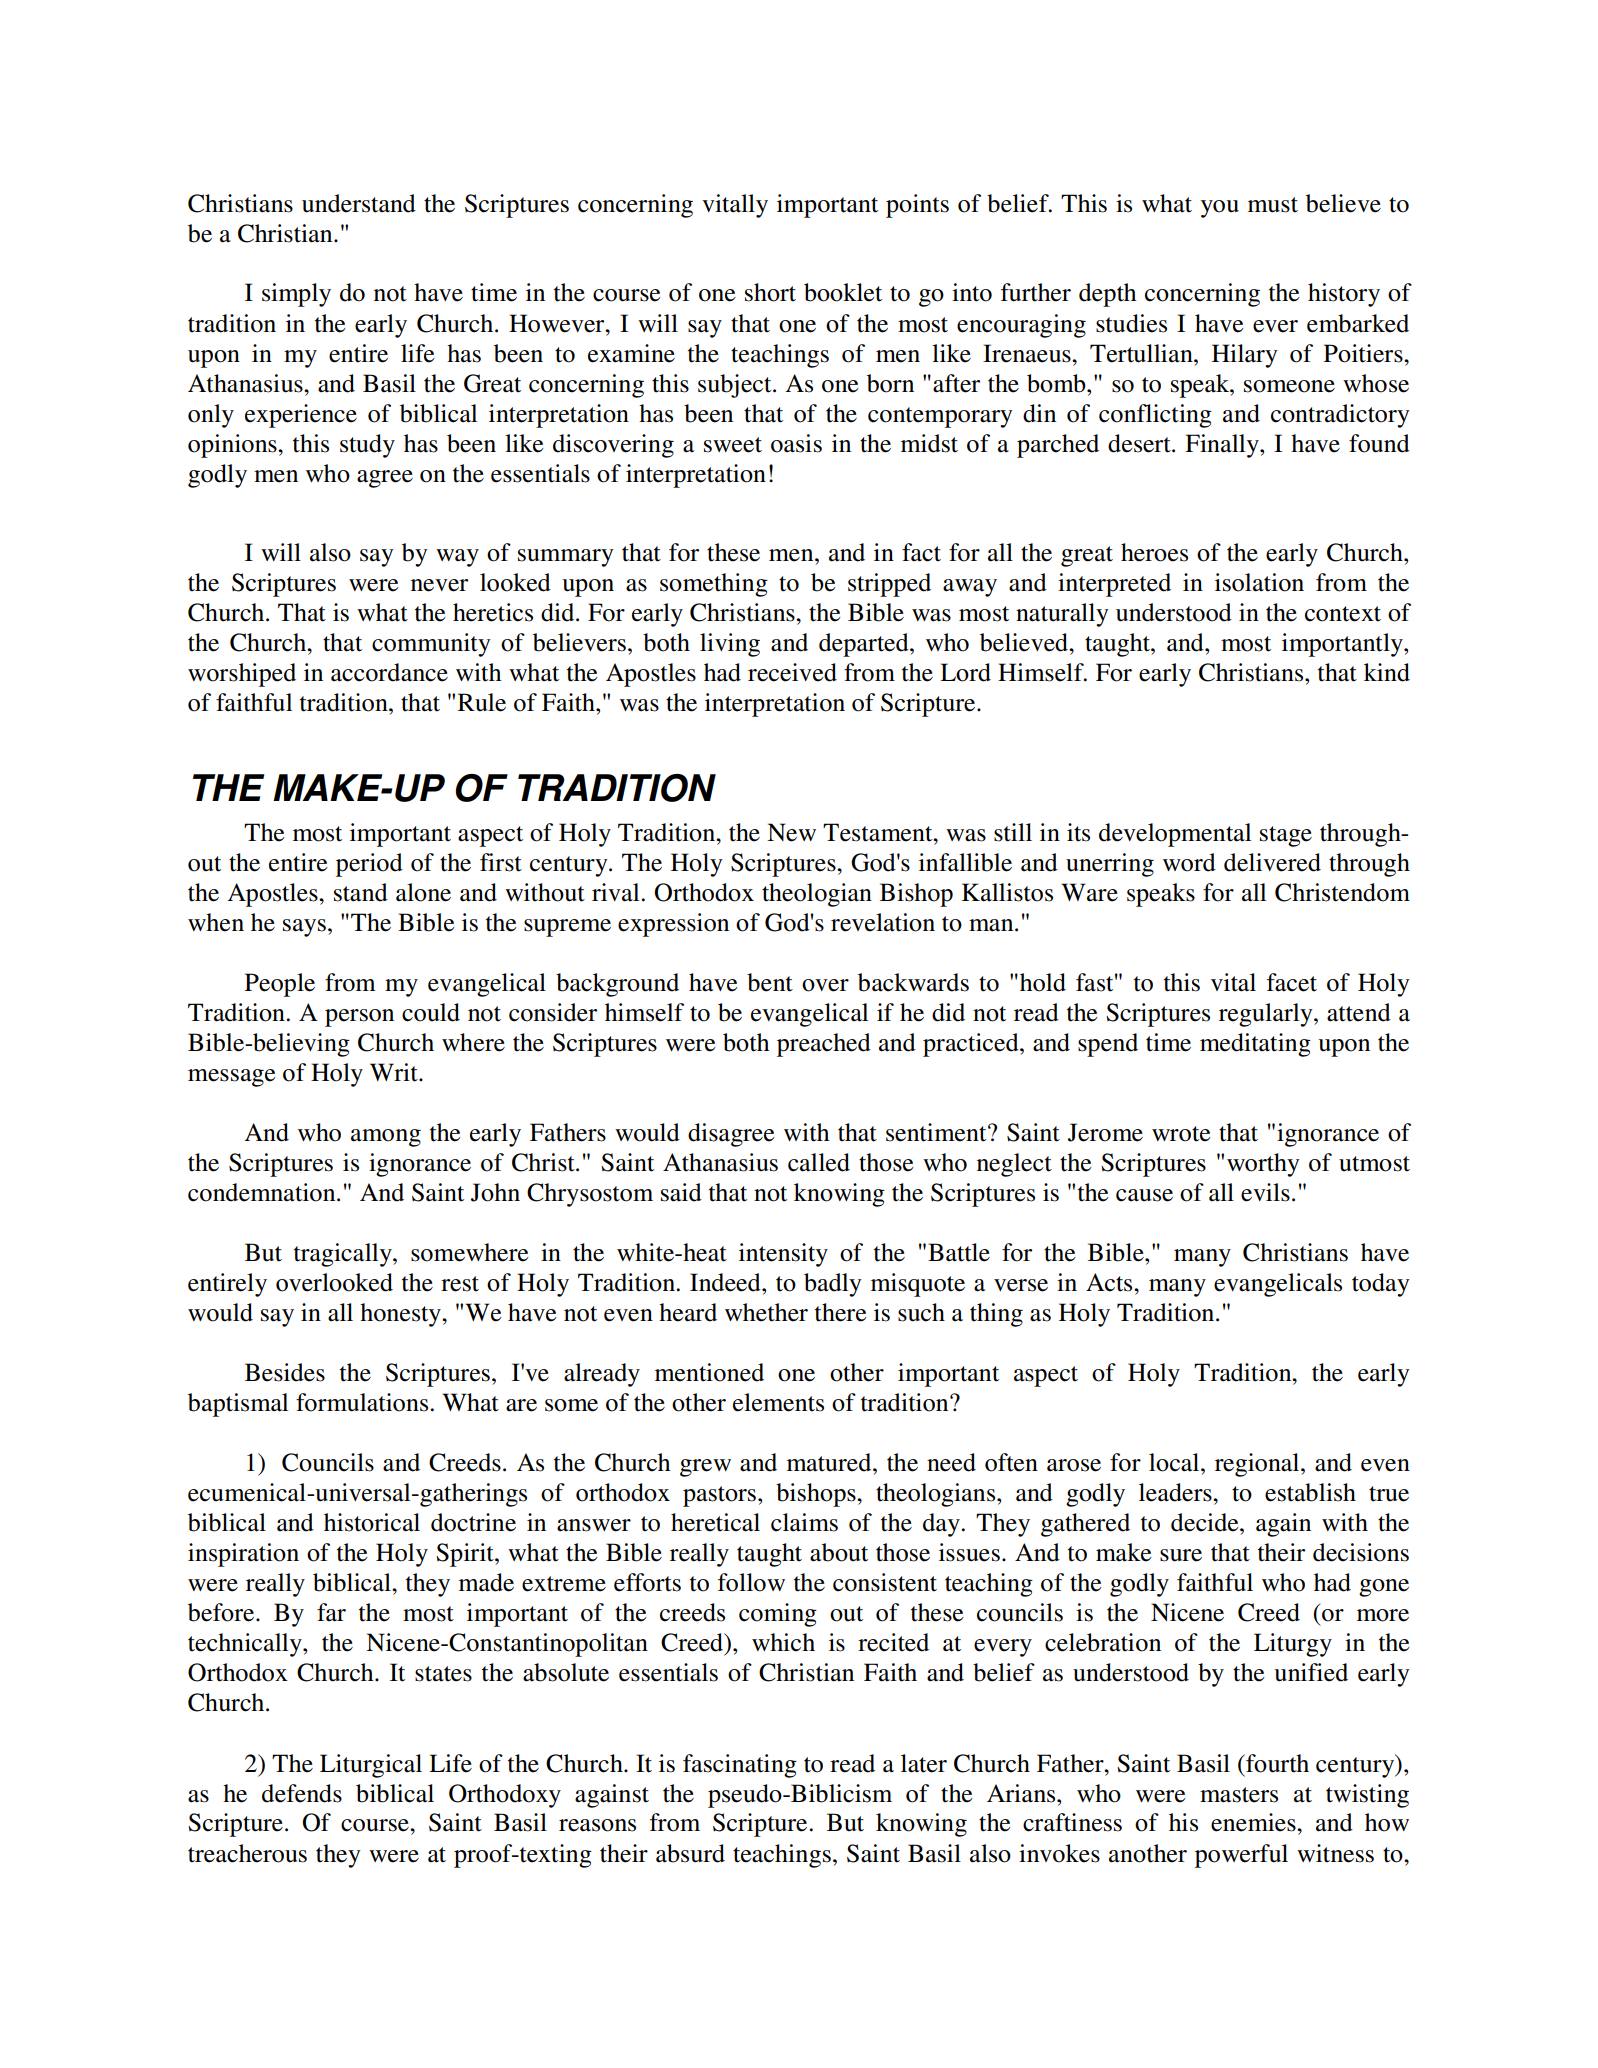  What do you see at coordinates (740, 1766) in the screenshot?
I see `fascinating` at bounding box center [740, 1766].
